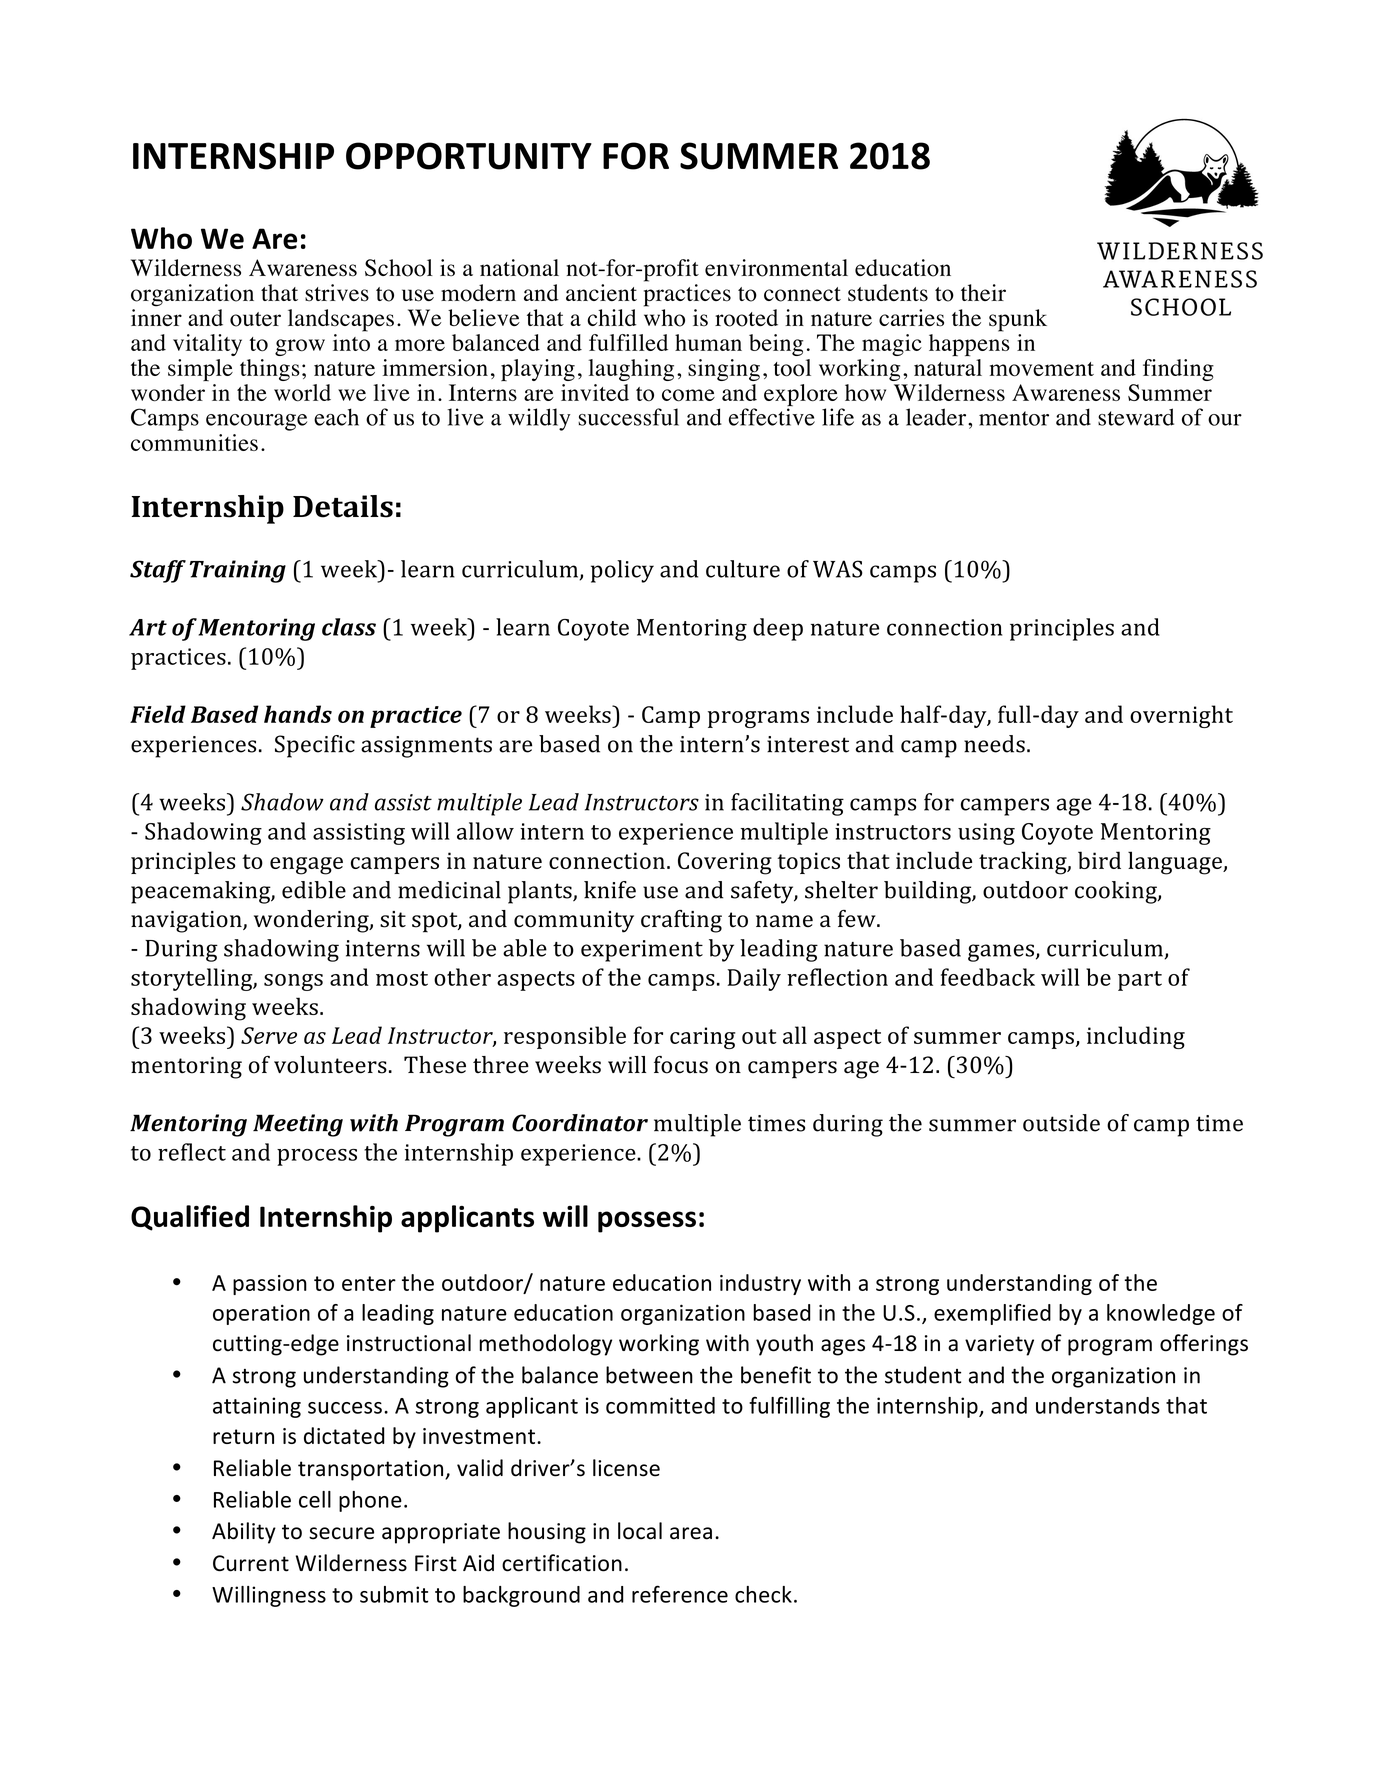 Image resolution: width=1385 pixels, height=1792 pixels. What do you see at coordinates (251, 1563) in the screenshot?
I see `Current` at bounding box center [251, 1563].
